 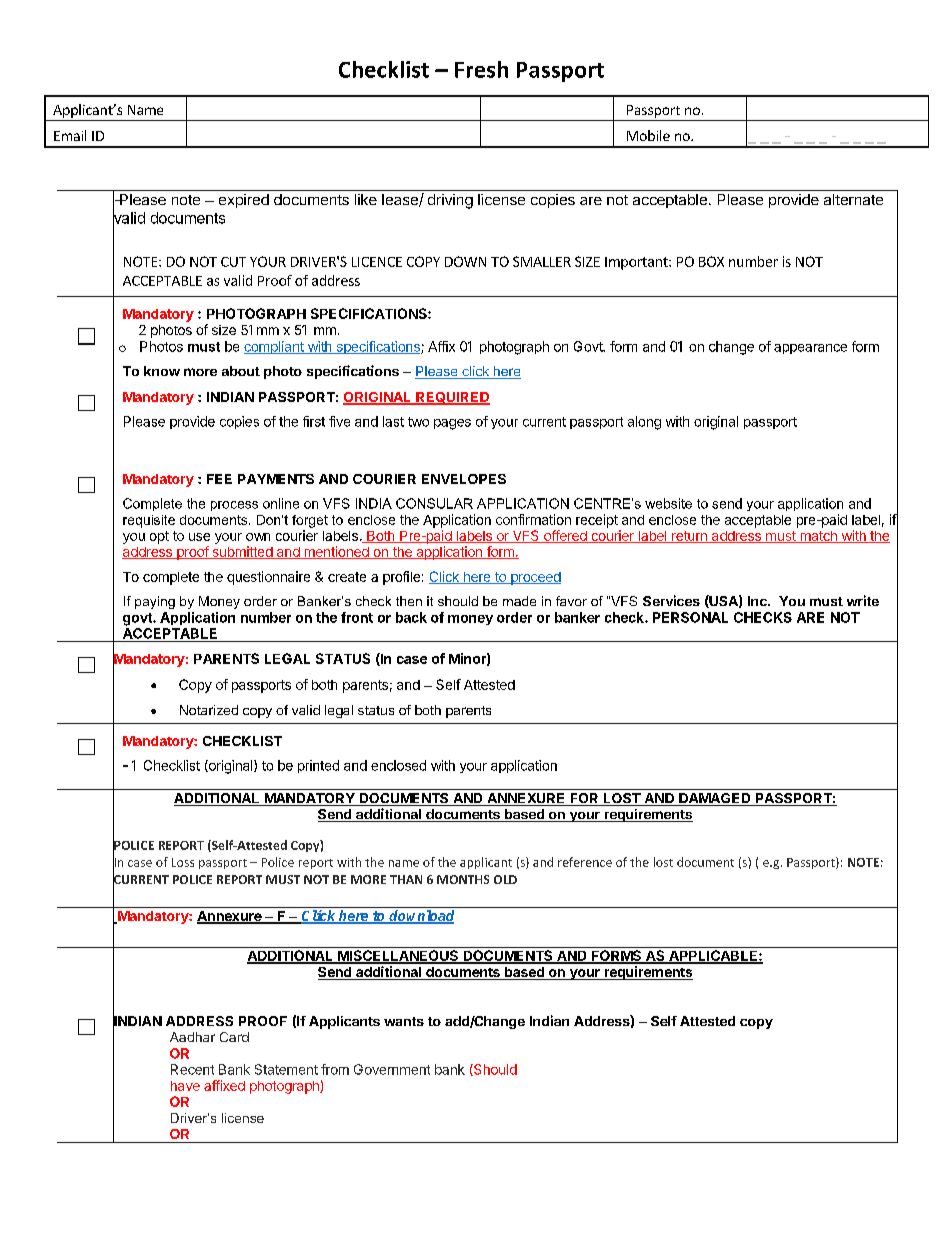 What do you see at coordinates (648, 135) in the screenshot?
I see `Mobile` at bounding box center [648, 135].
